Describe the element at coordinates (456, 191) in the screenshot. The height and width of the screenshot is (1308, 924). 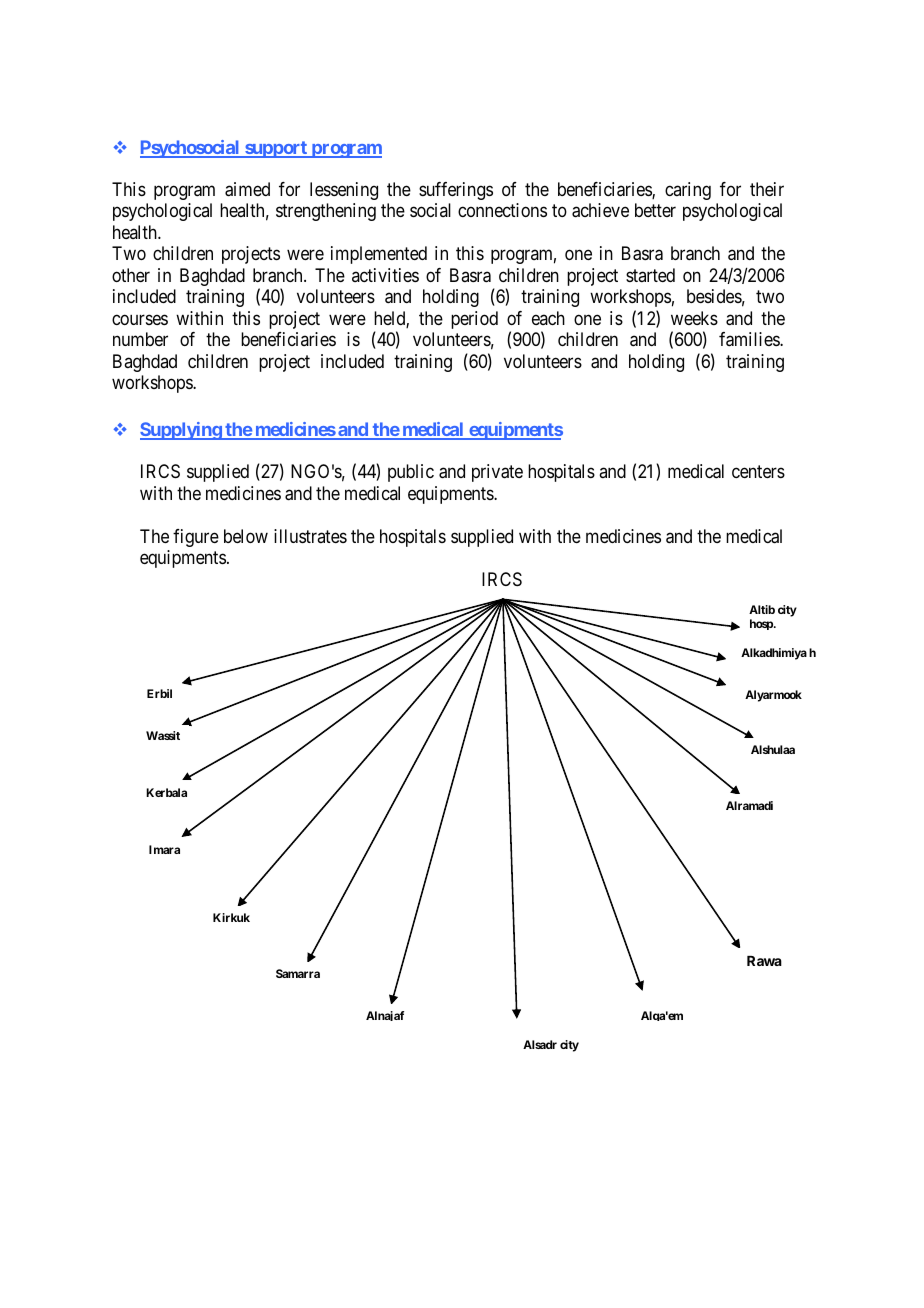
I see `sufferings` at that location.
